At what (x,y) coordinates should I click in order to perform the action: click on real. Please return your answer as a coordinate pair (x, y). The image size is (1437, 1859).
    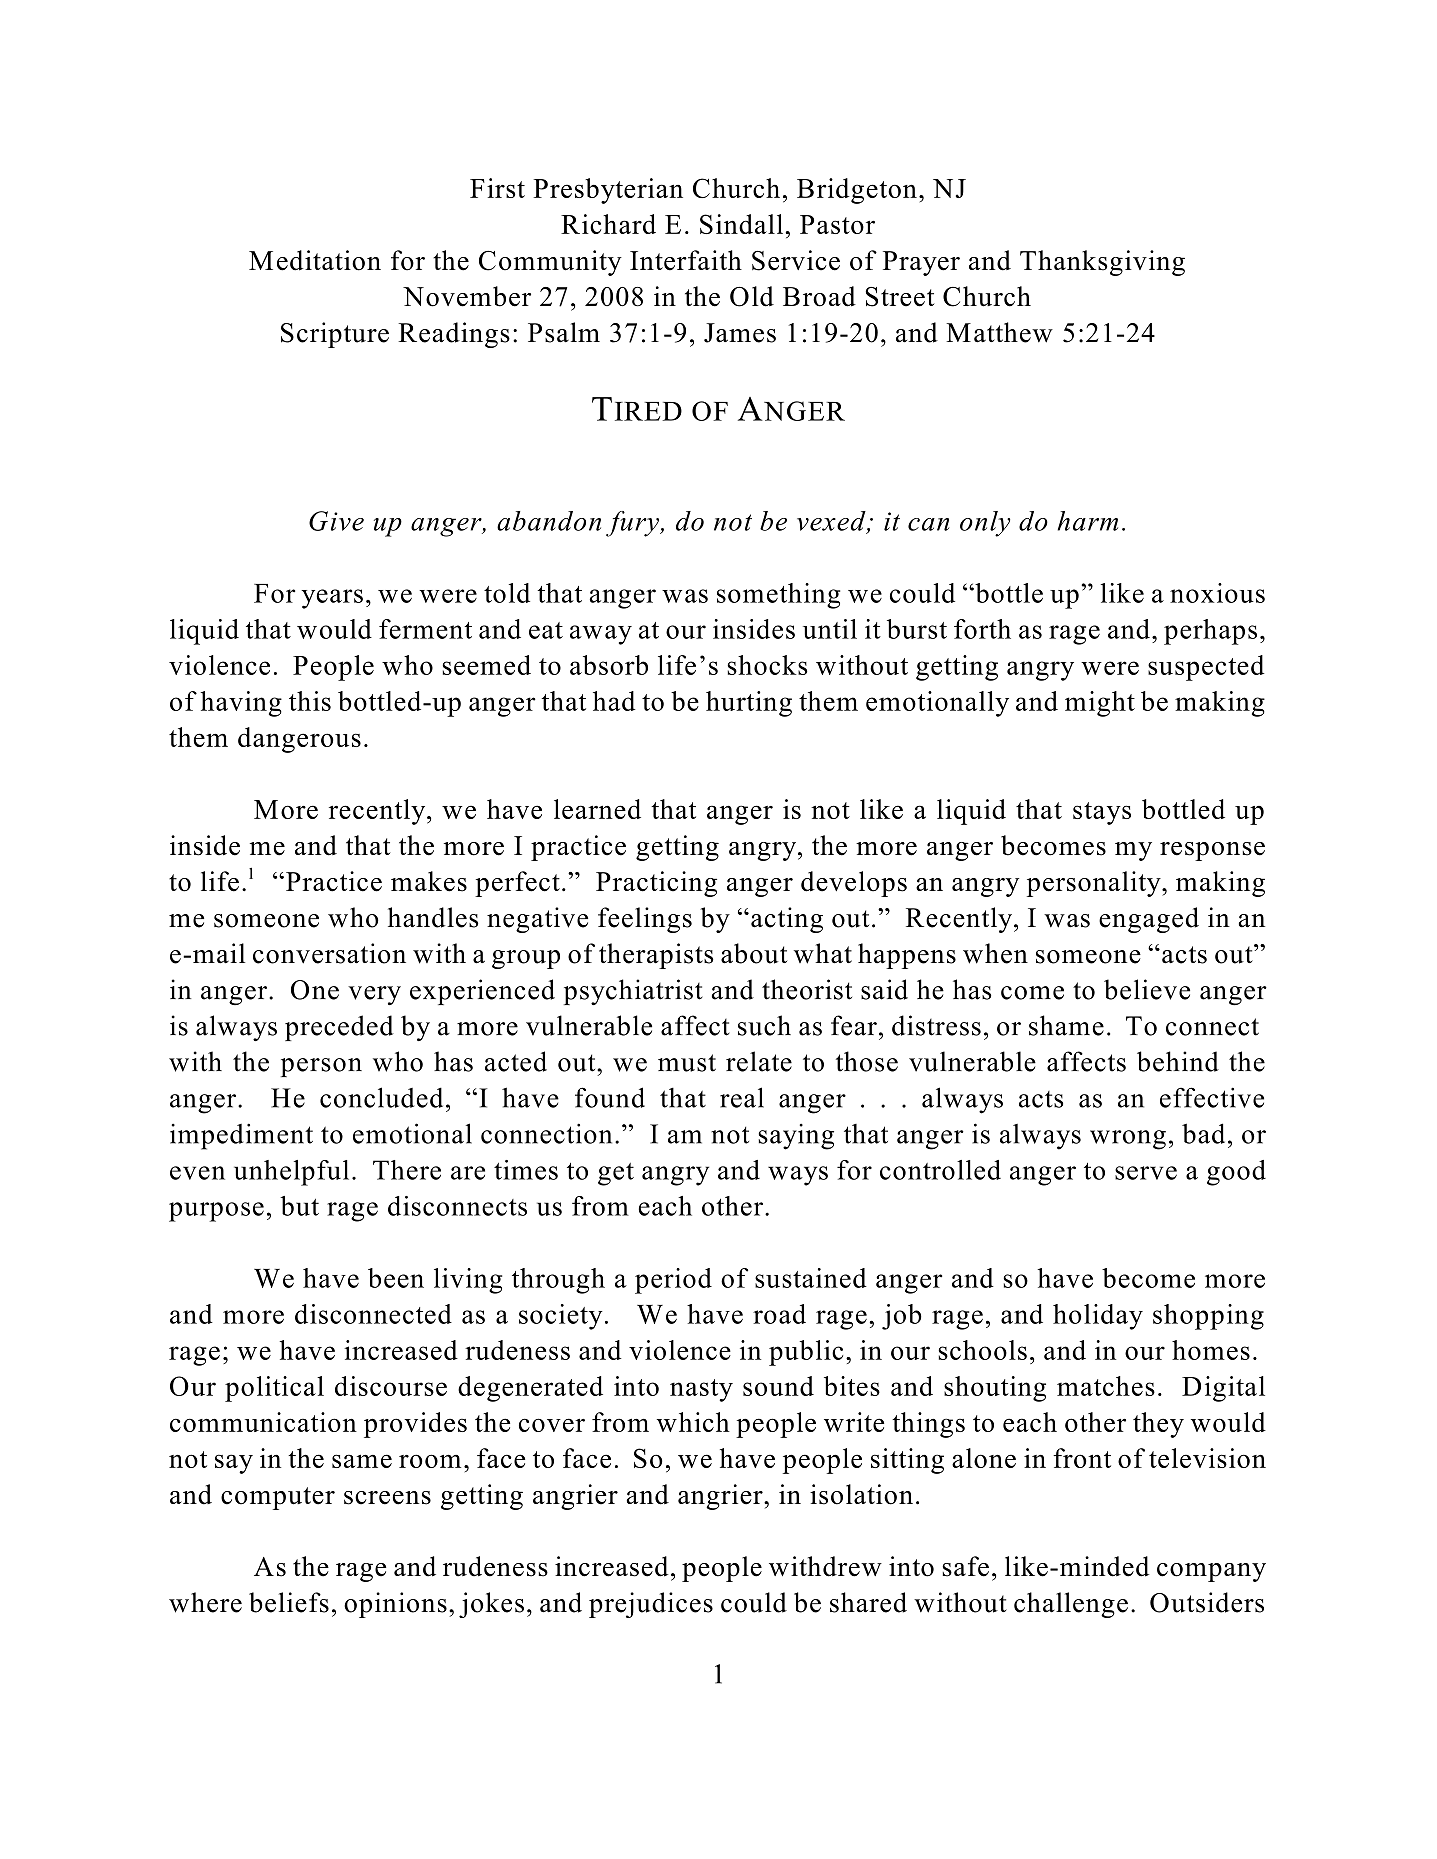
    Looking at the image, I should click on (742, 1097).
